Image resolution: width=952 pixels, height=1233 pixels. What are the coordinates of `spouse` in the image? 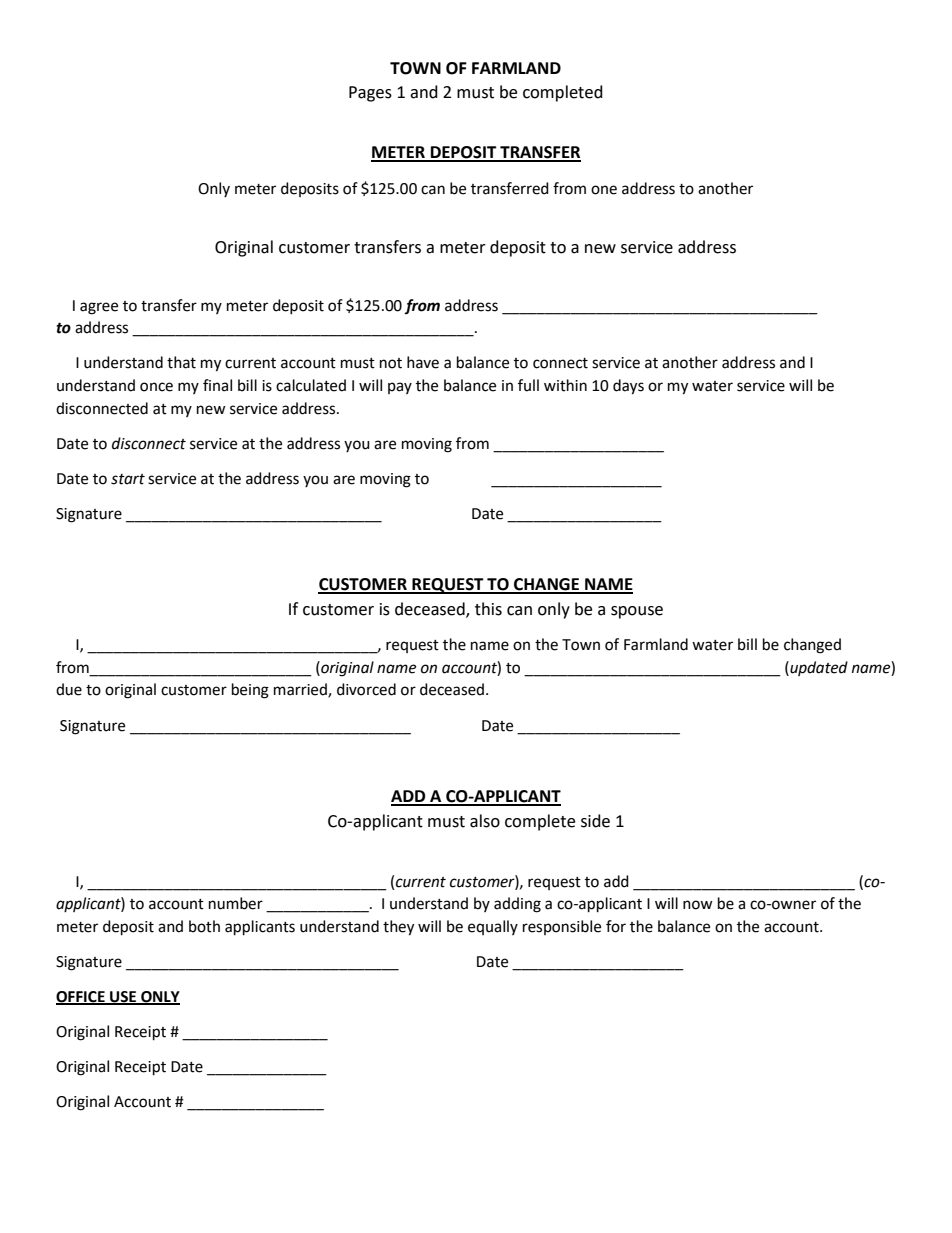 It's located at (637, 612).
